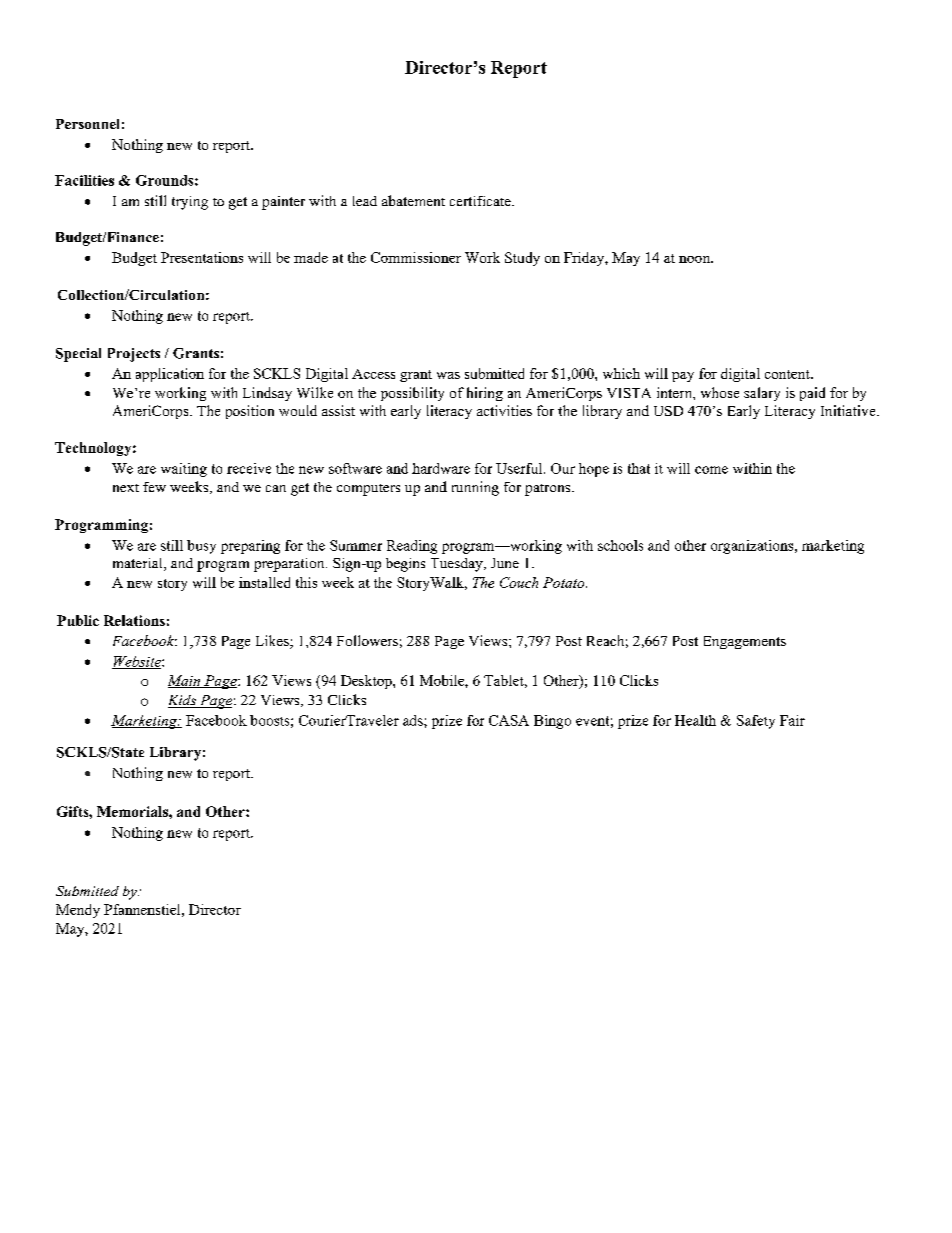 This screenshot has height=1233, width=952. What do you see at coordinates (133, 811) in the screenshot?
I see `Memorials` at bounding box center [133, 811].
